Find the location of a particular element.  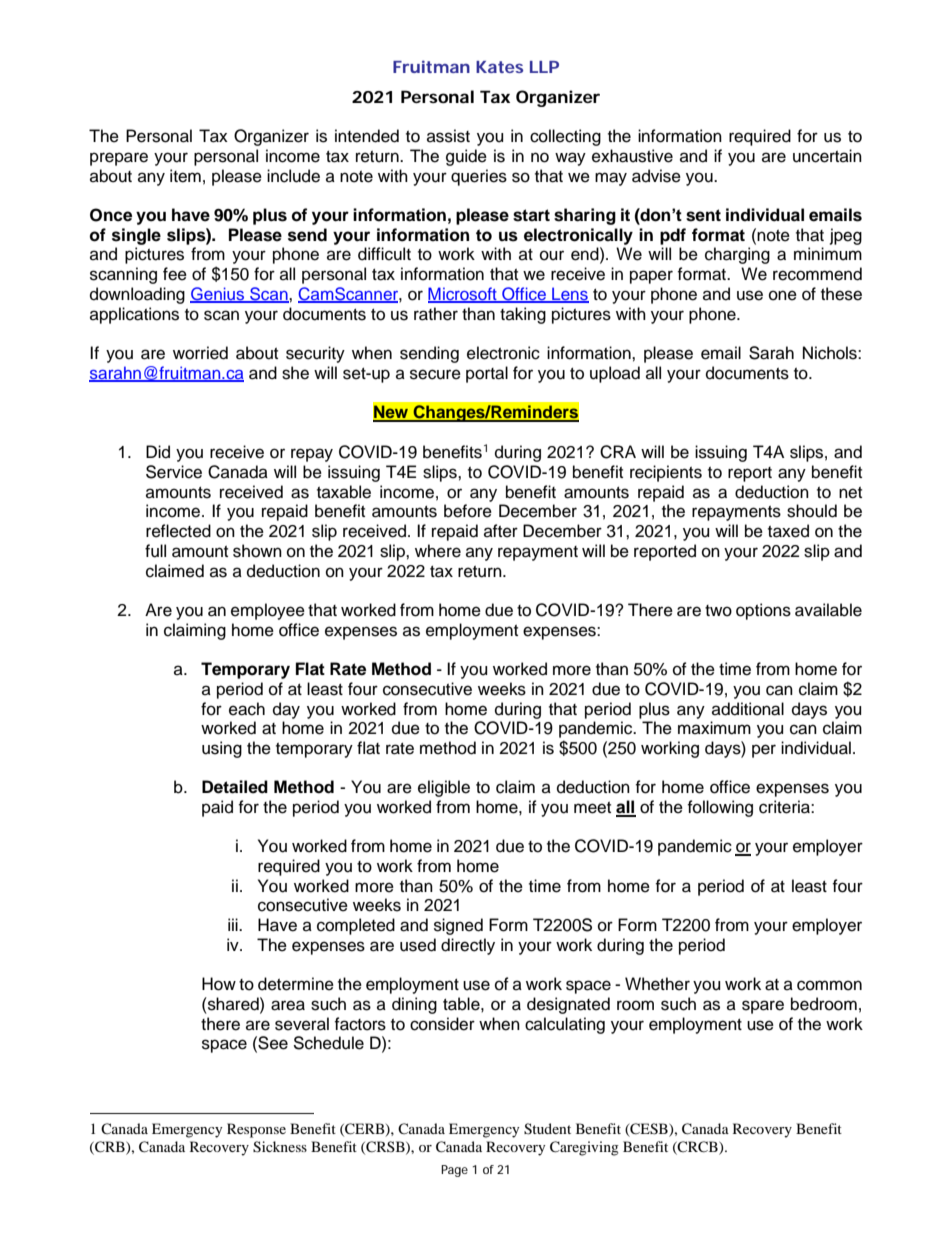

uncertain is located at coordinates (827, 156).
